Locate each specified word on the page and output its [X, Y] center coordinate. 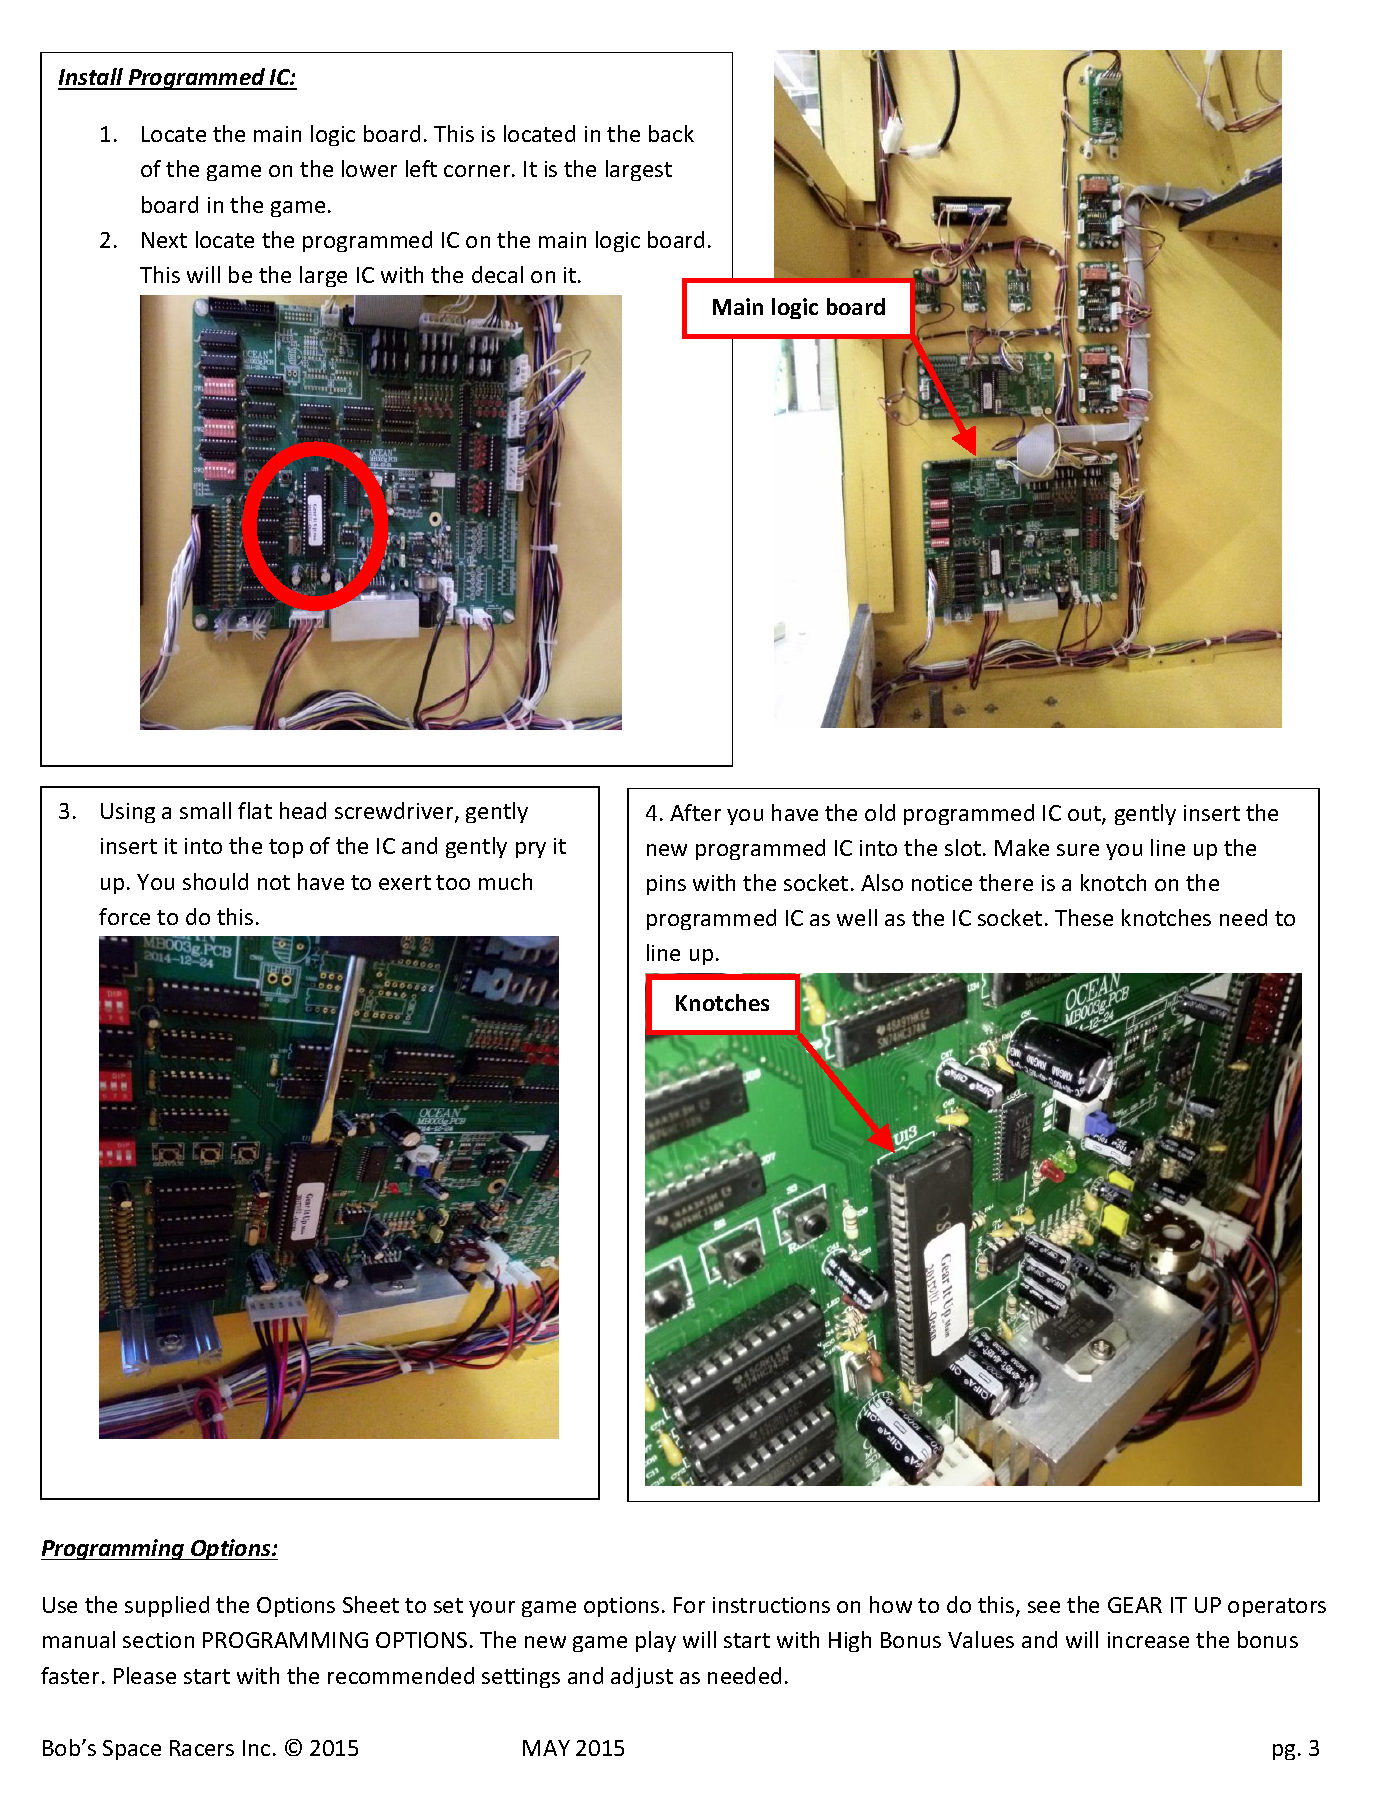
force [124, 916]
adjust [642, 1677]
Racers [202, 1748]
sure [1078, 850]
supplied [167, 1606]
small [205, 810]
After [695, 812]
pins [666, 885]
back [671, 133]
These [1084, 917]
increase [1148, 1640]
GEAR [1135, 1605]
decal [497, 274]
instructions [771, 1605]
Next [164, 240]
